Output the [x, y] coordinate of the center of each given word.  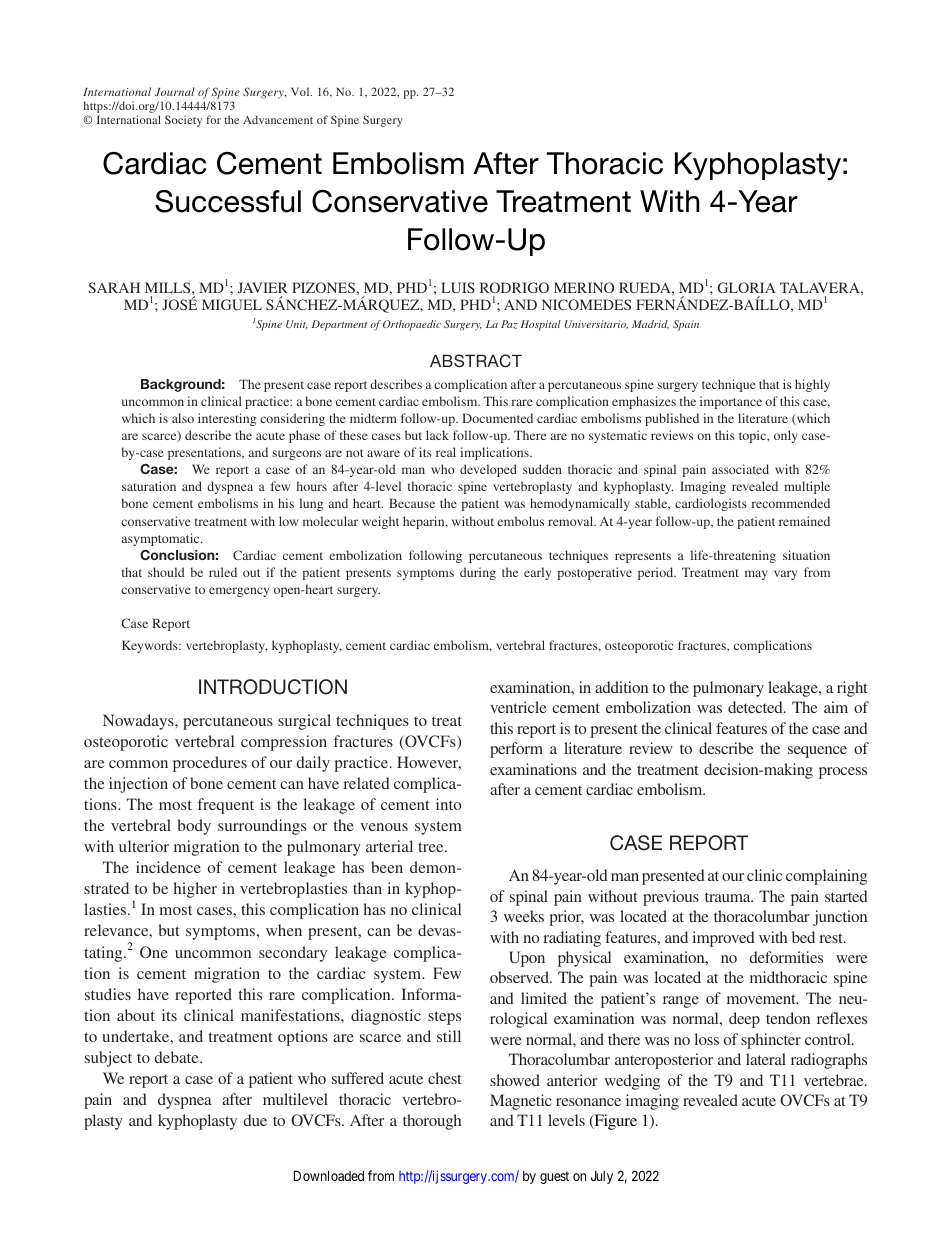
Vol [301, 91]
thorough [432, 1122]
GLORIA [747, 287]
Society [183, 121]
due [255, 1120]
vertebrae [835, 1080]
